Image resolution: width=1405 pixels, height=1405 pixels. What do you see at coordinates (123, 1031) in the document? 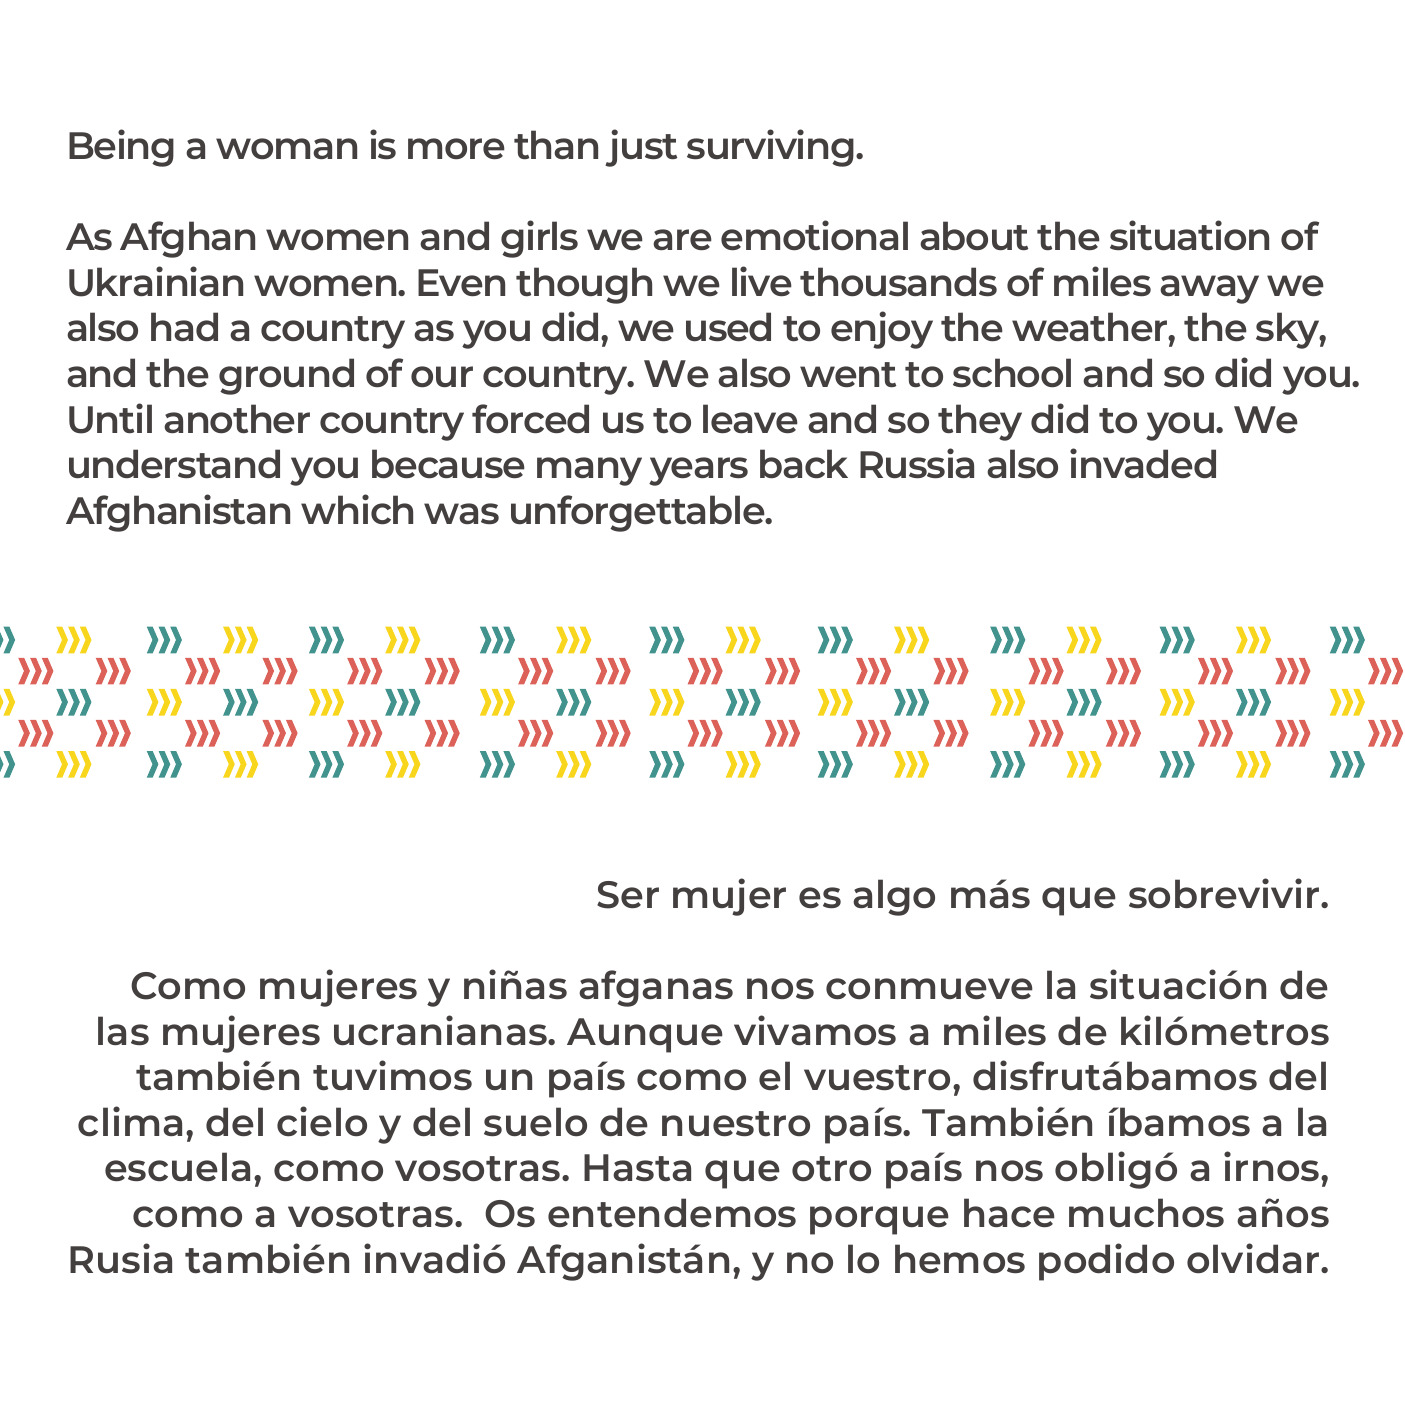
I see `las` at bounding box center [123, 1031].
